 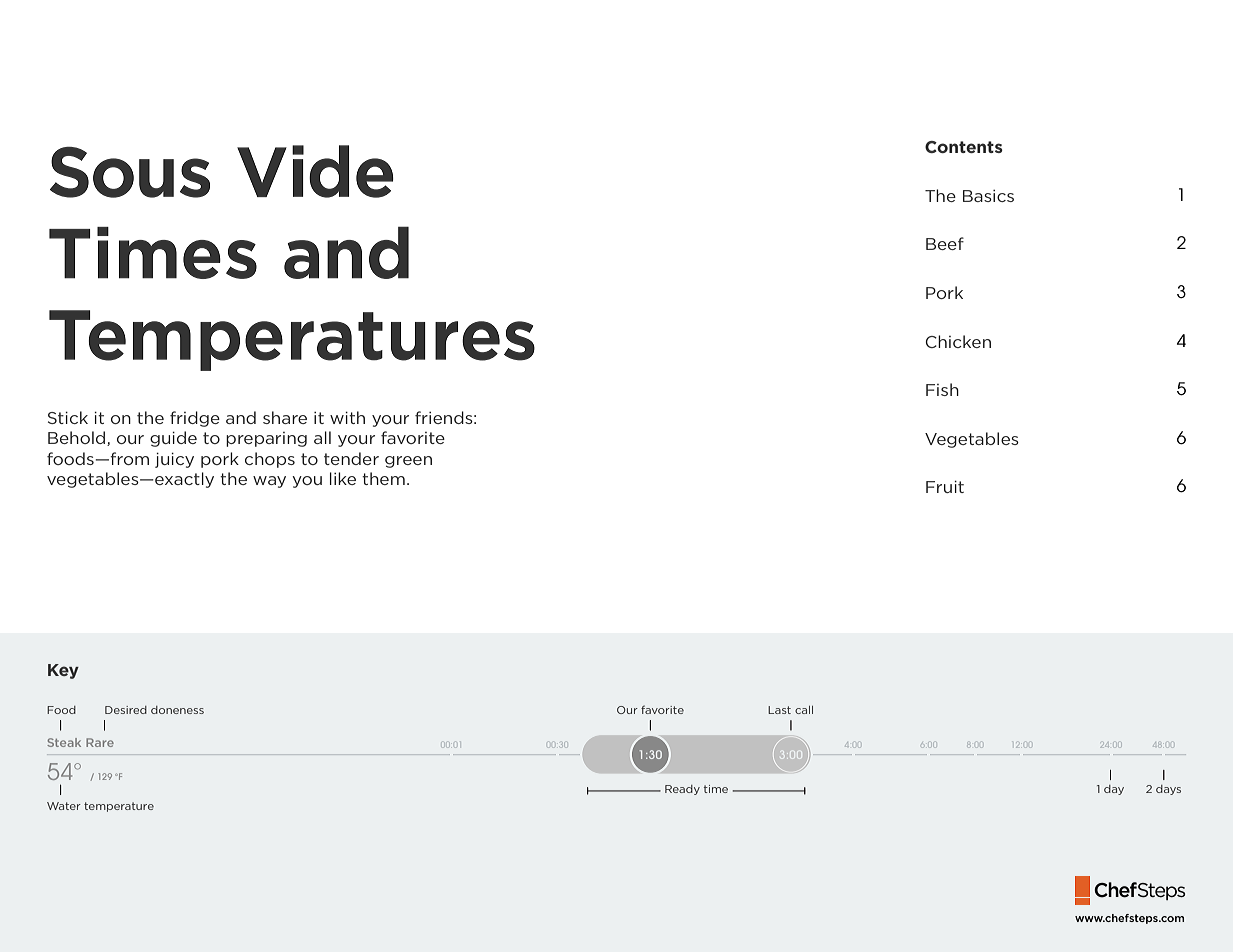 I want to click on Vide, so click(x=315, y=171).
